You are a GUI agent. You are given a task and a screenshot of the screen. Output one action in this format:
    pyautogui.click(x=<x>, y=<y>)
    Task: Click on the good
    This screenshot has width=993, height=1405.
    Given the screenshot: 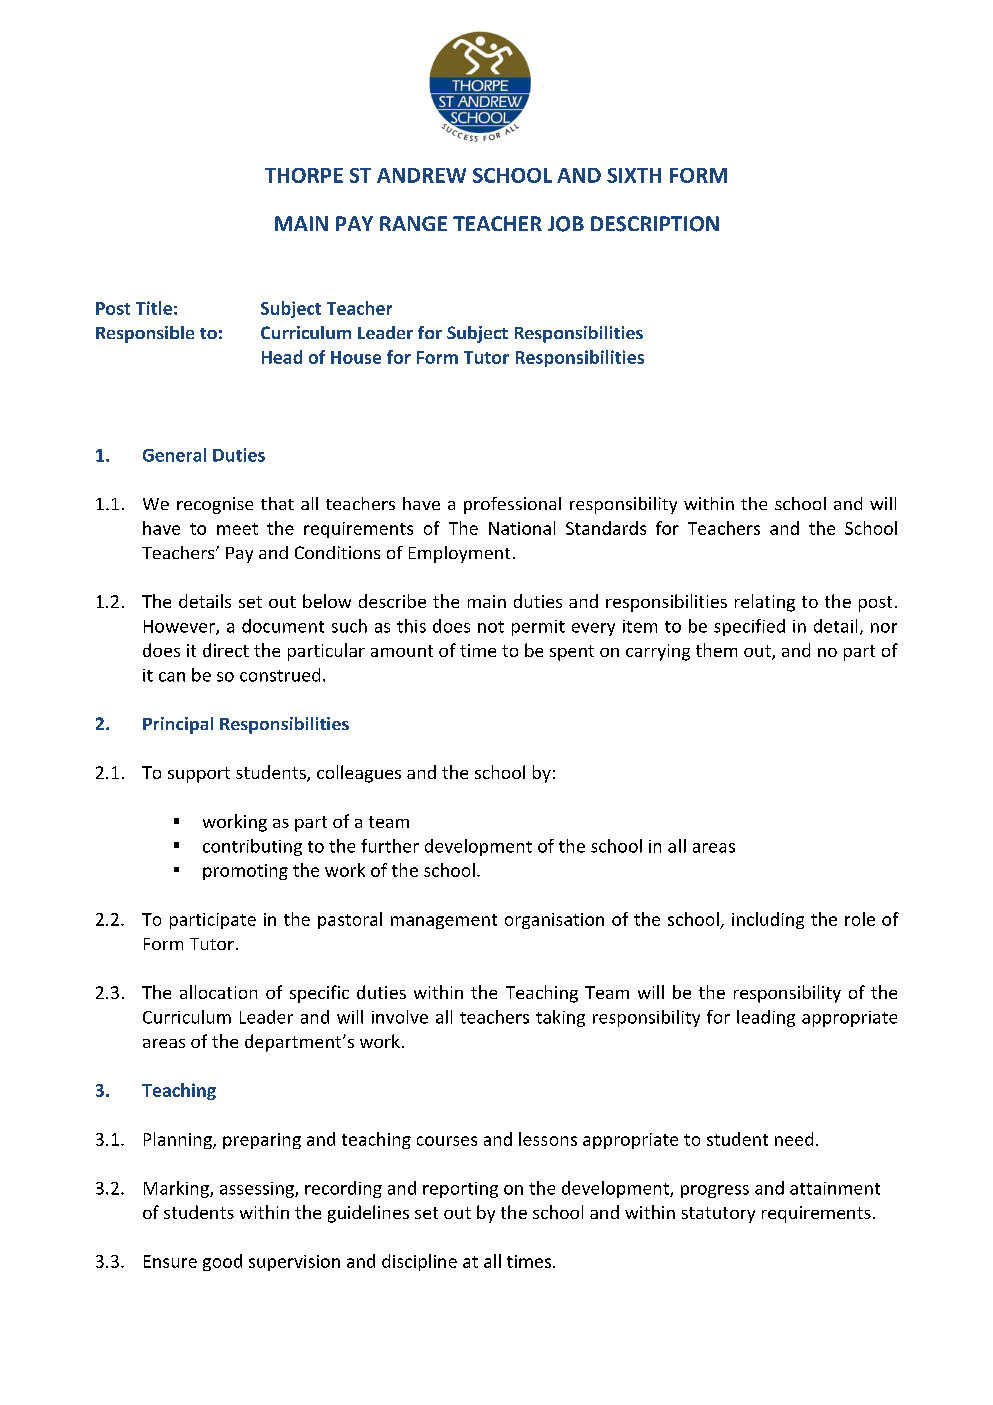 What is the action you would take?
    pyautogui.click(x=222, y=1262)
